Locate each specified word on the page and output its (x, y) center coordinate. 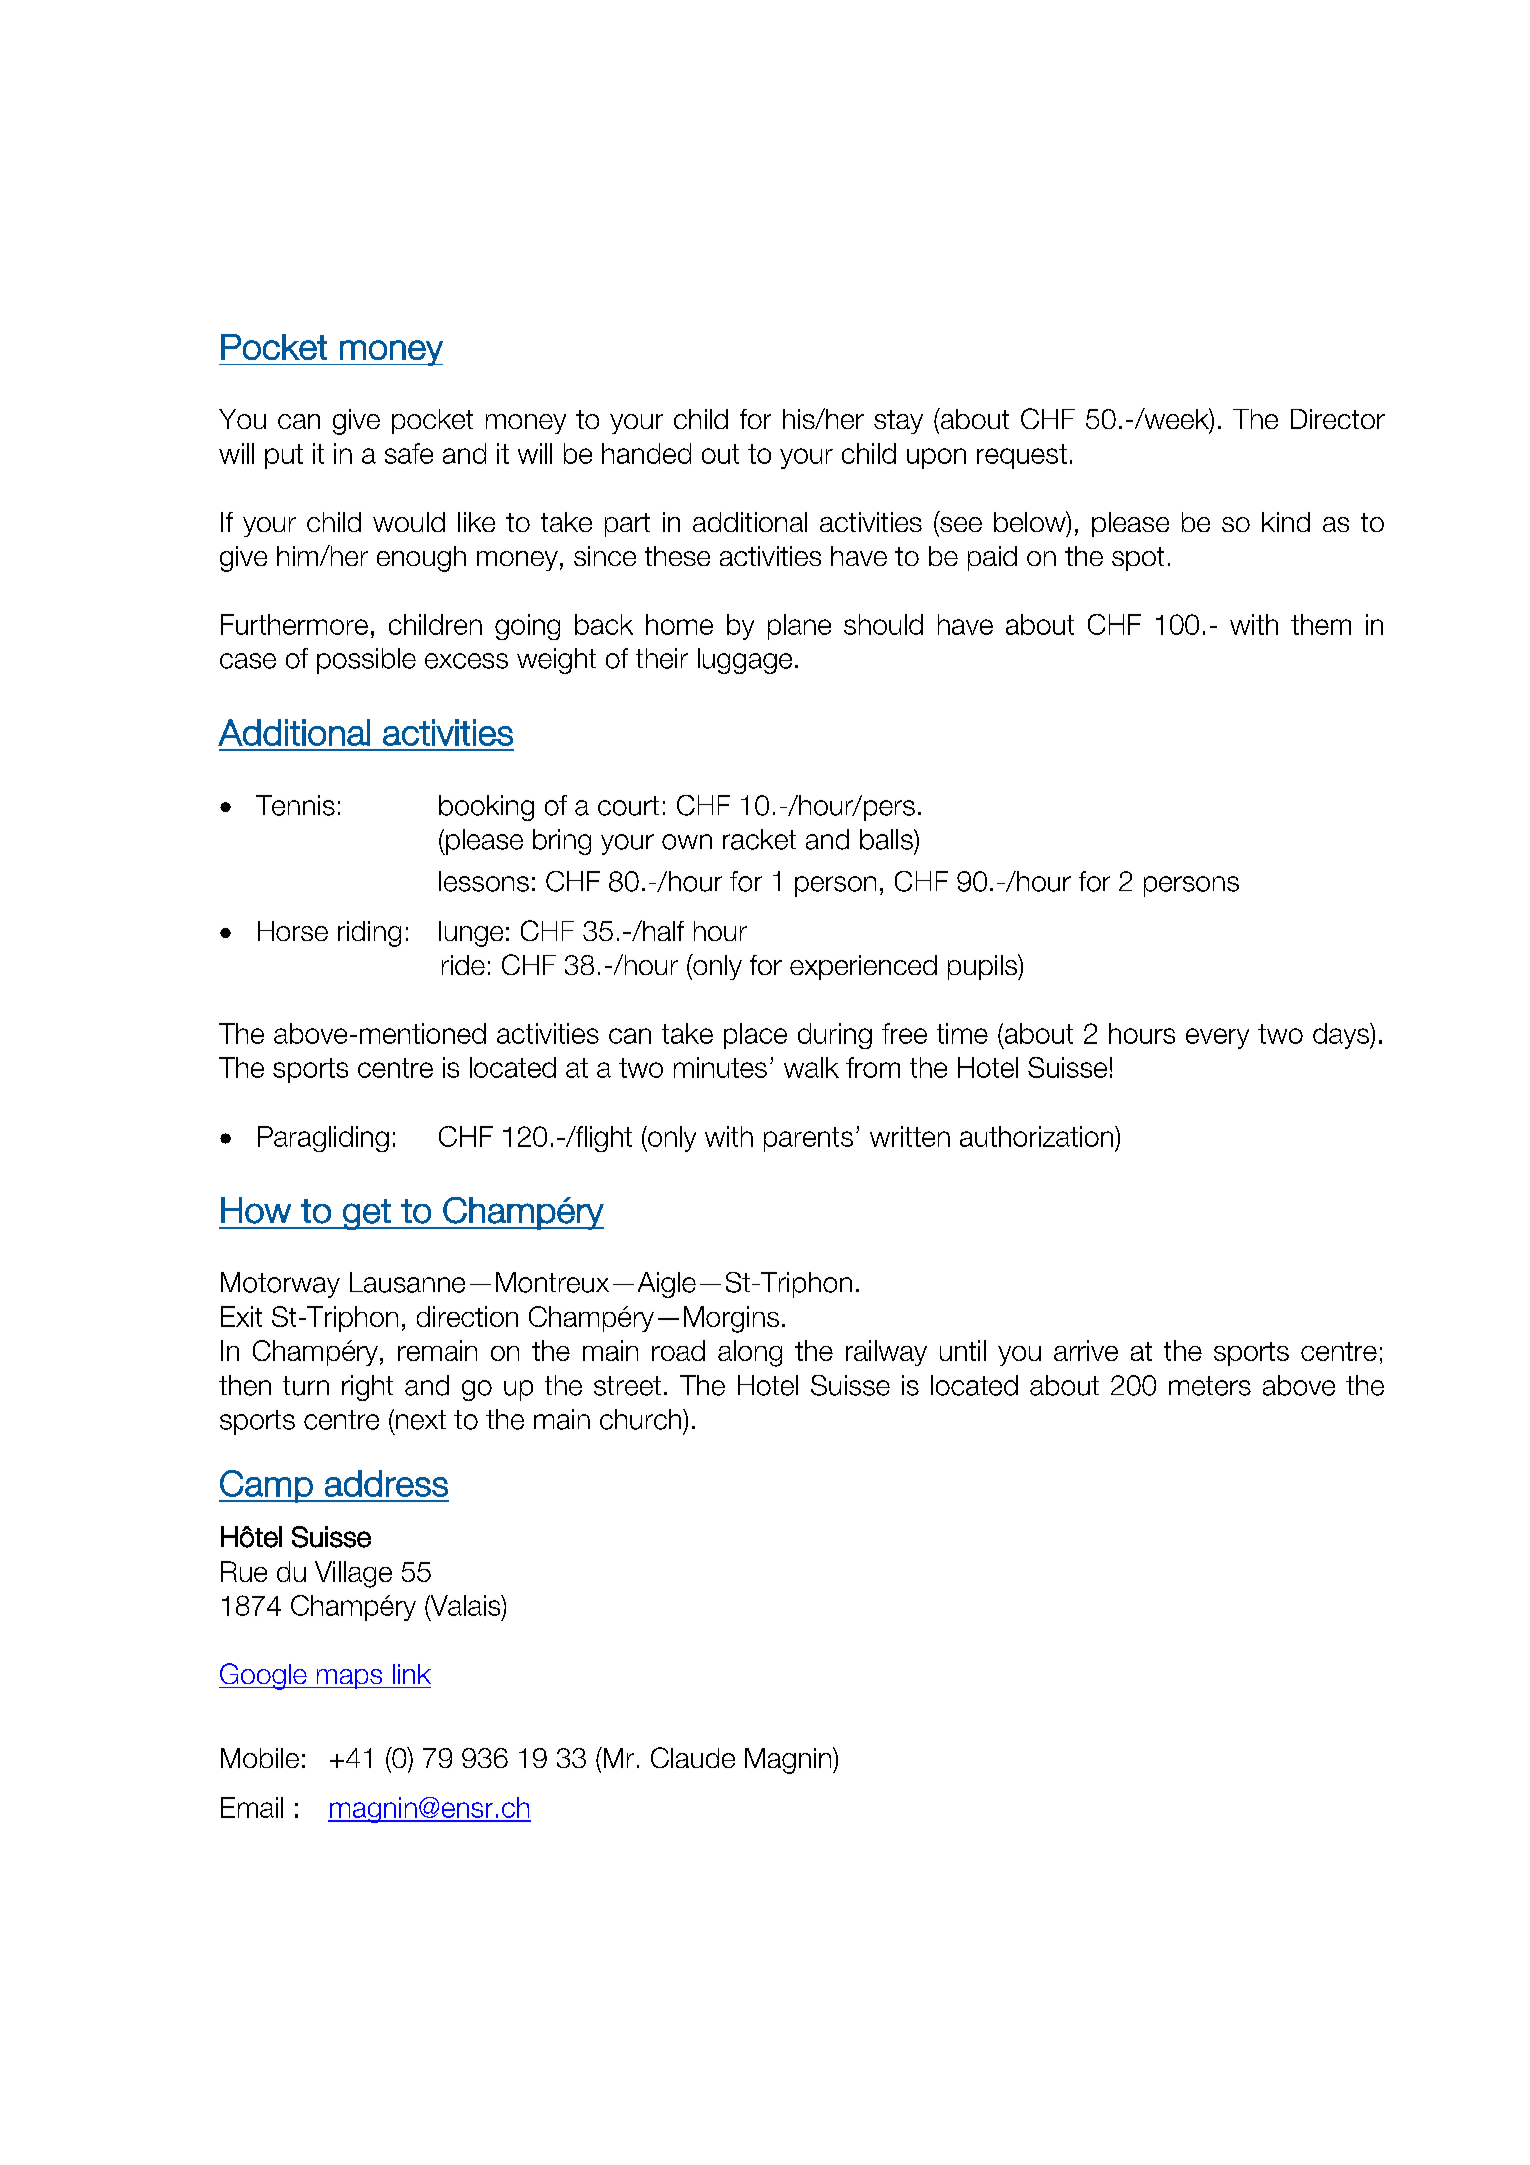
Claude (693, 1757)
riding (369, 934)
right (367, 1388)
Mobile (260, 1758)
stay (898, 422)
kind (1286, 522)
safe (409, 453)
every (1217, 1038)
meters (1210, 1386)
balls (887, 839)
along (750, 1353)
